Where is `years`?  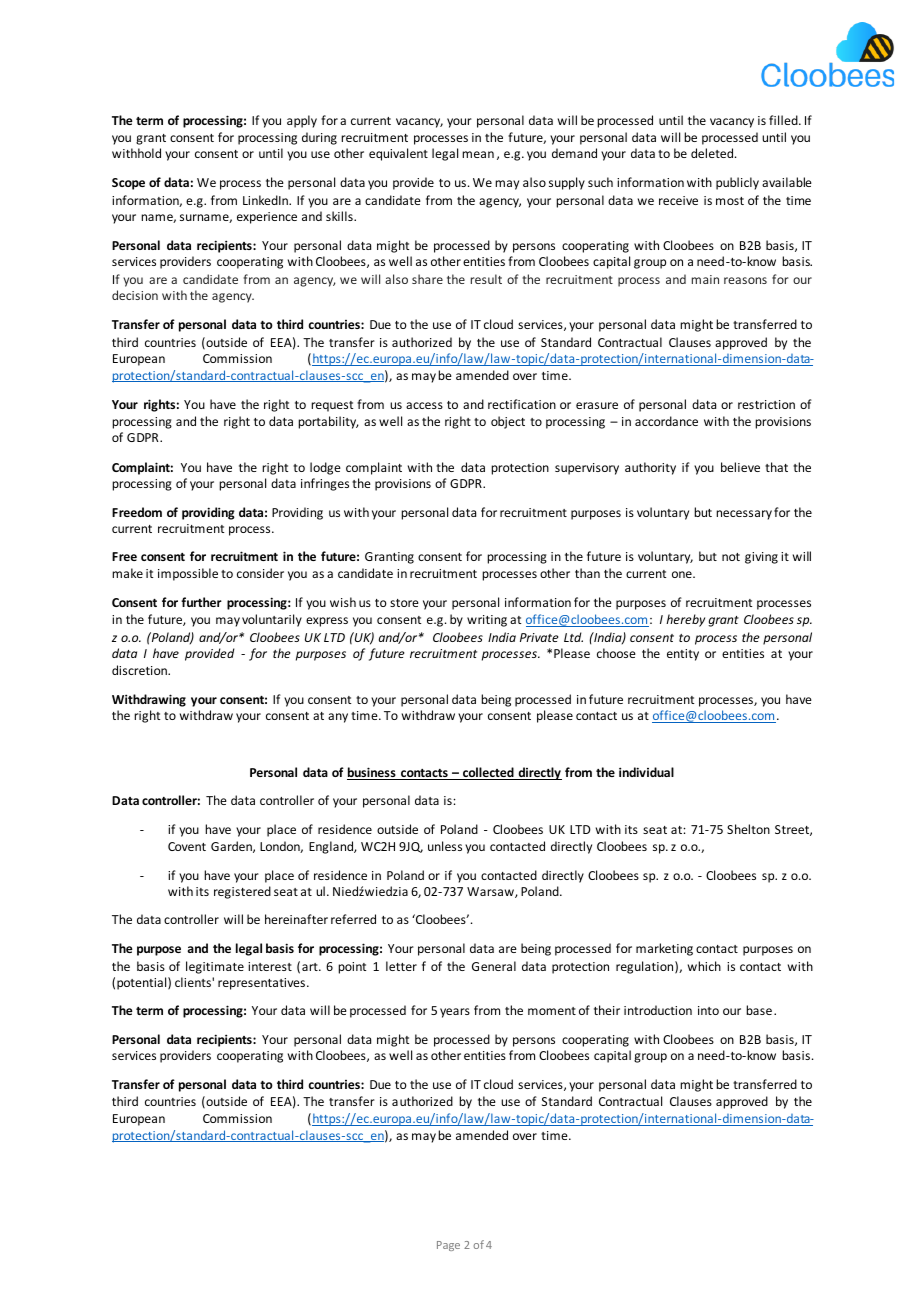
years is located at coordinates (455, 1013).
